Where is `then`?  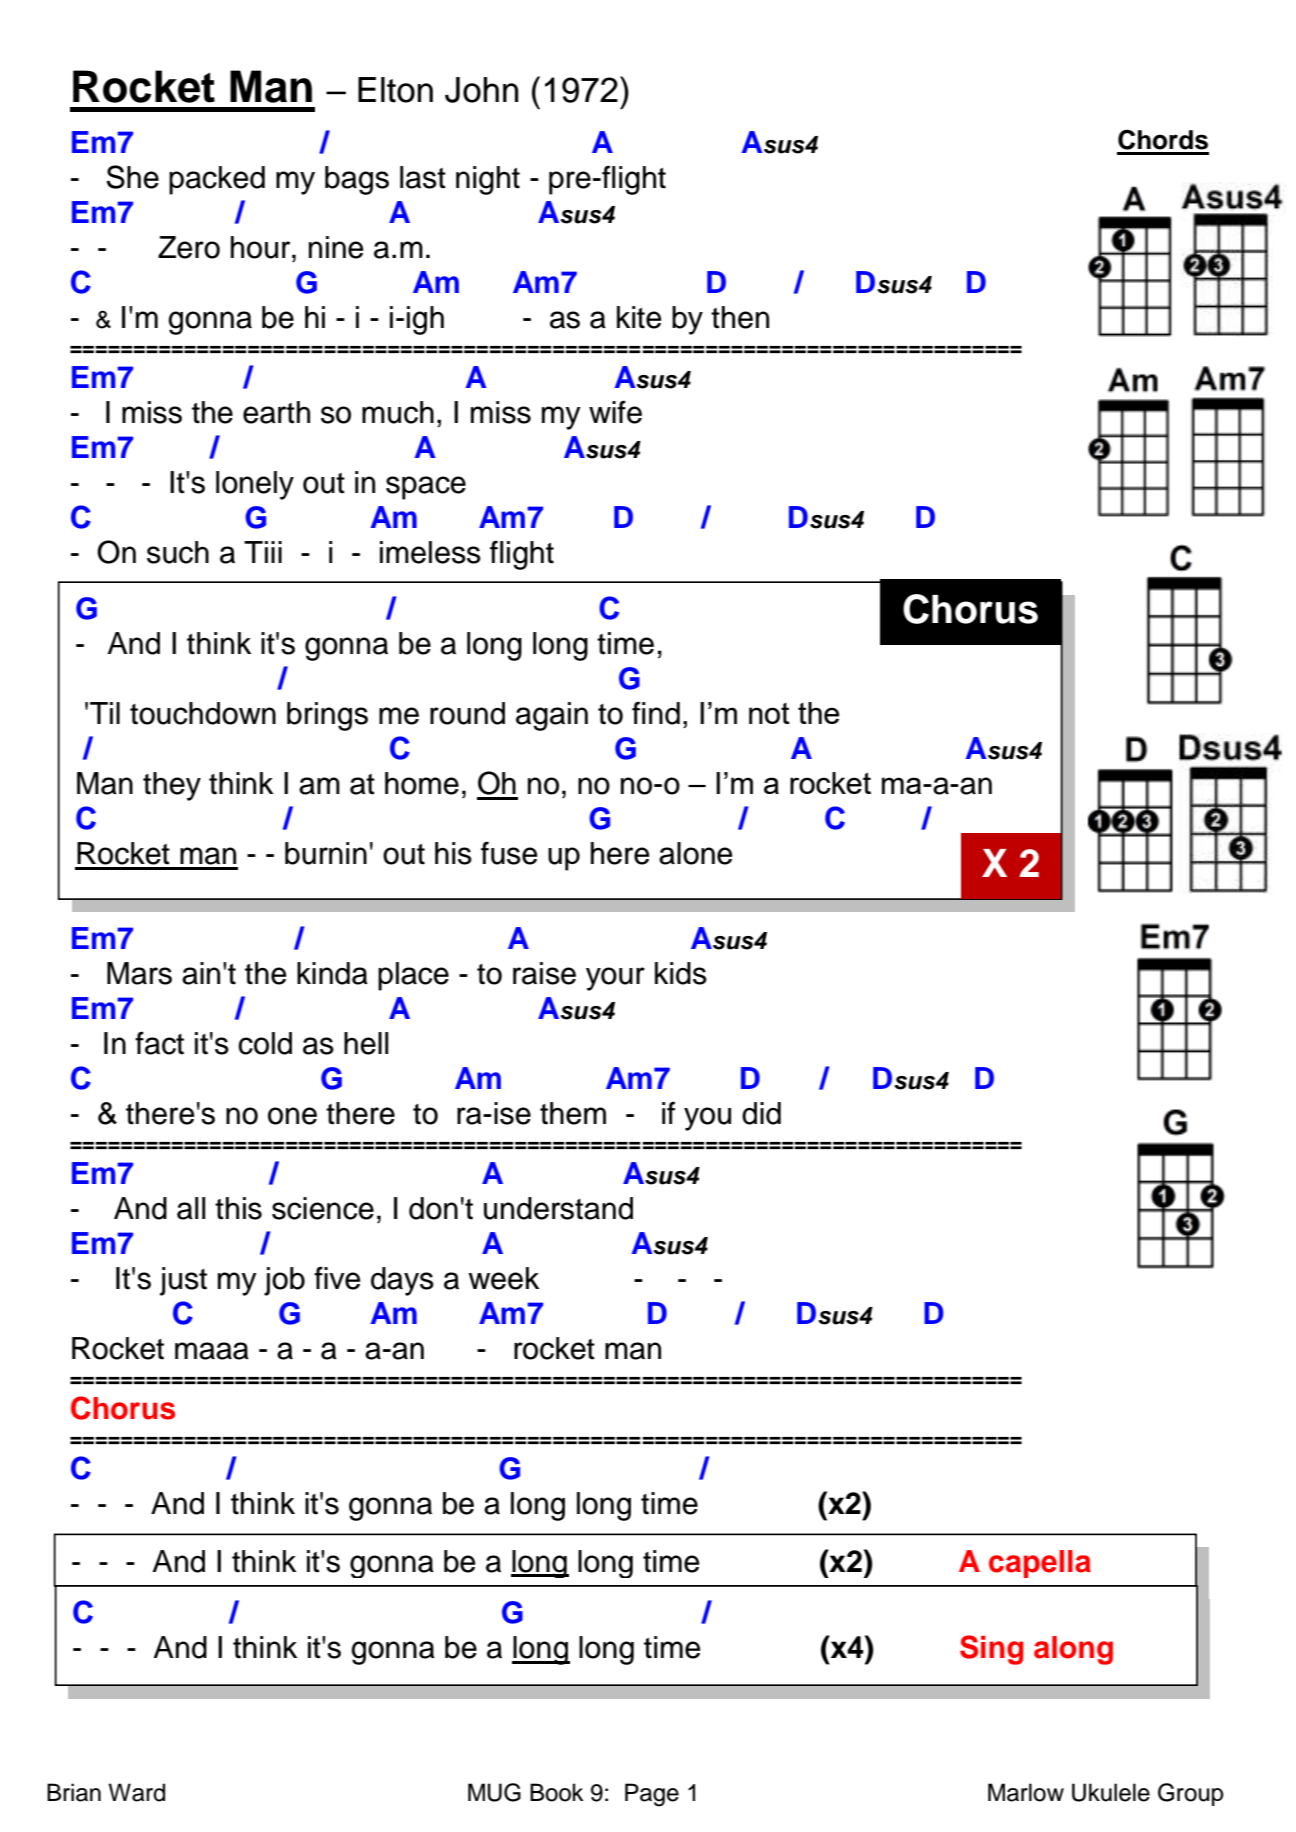
then is located at coordinates (740, 317).
